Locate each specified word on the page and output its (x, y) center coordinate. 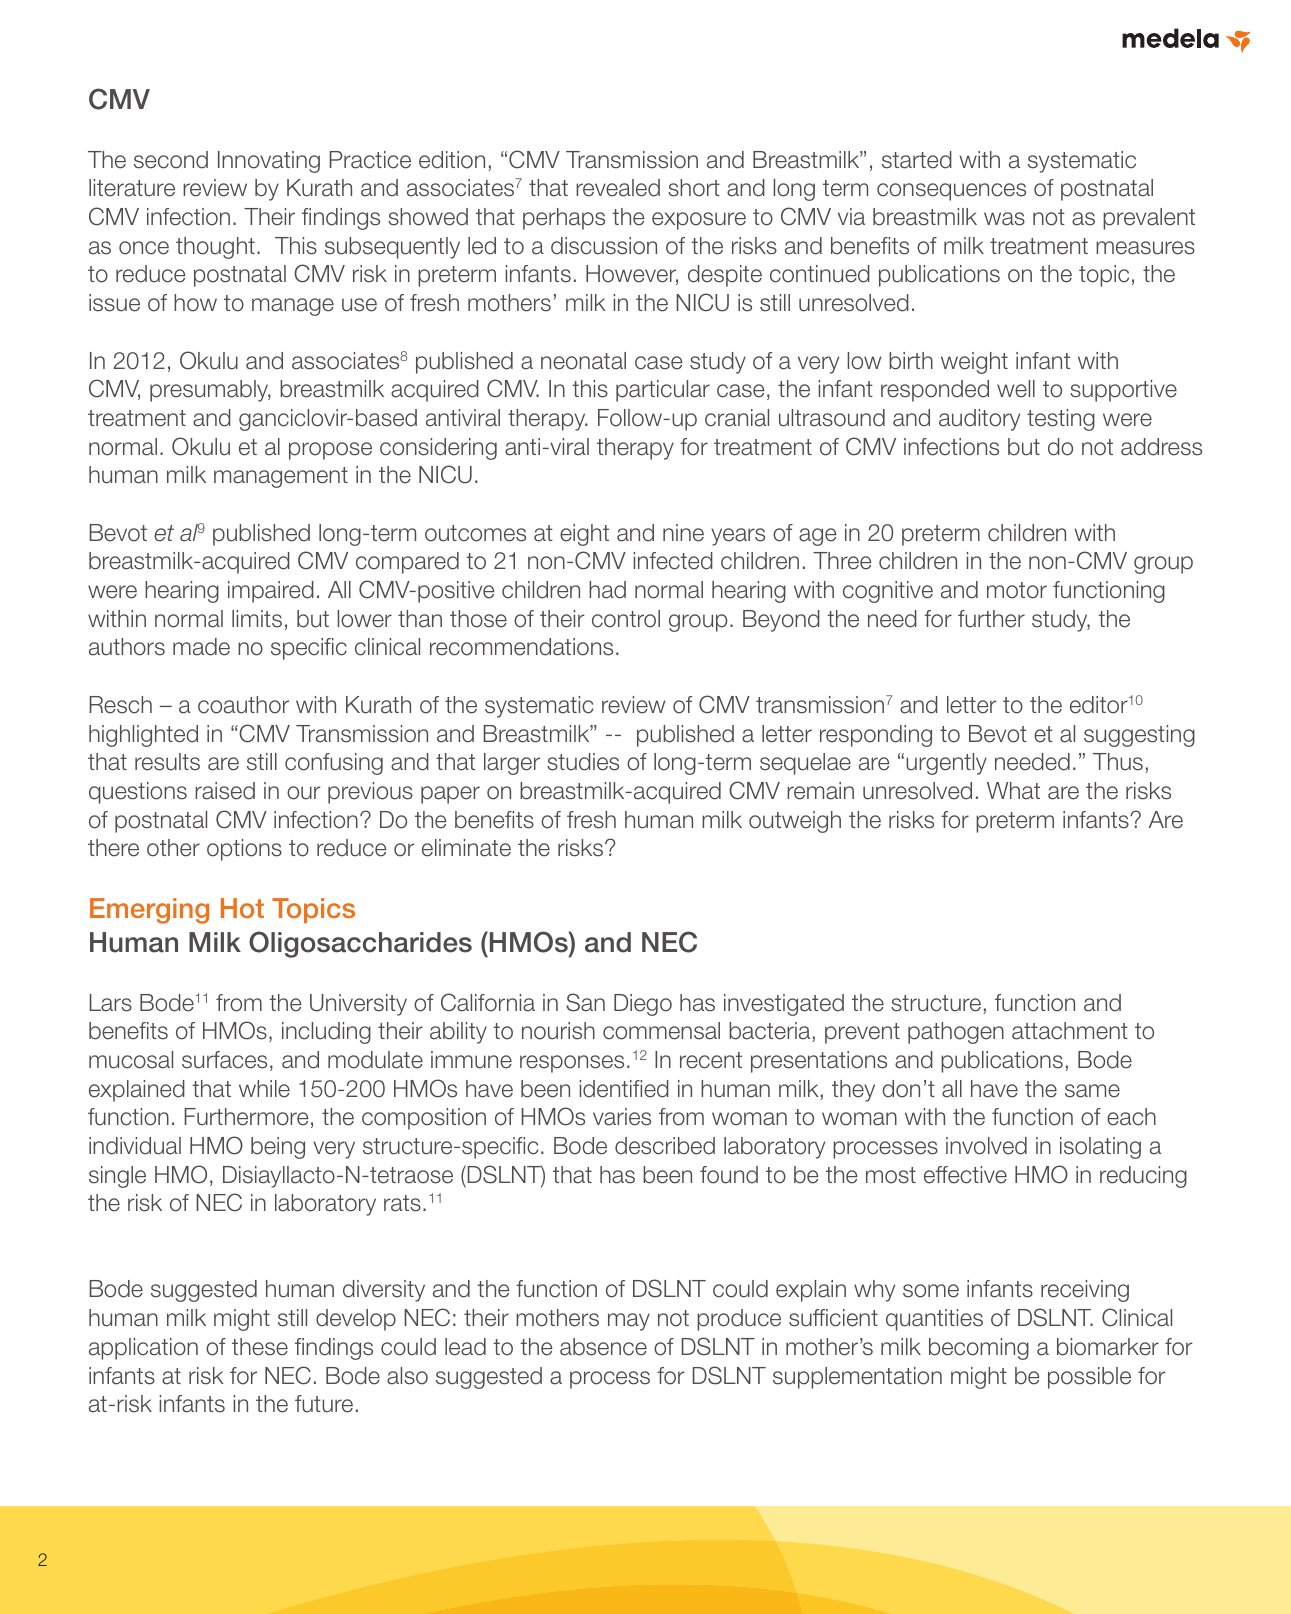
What (1013, 791)
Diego (643, 1005)
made (201, 647)
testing (1061, 420)
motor (1017, 590)
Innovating (269, 162)
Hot (242, 908)
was (1004, 219)
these (260, 1347)
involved (986, 1146)
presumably (210, 391)
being (278, 1148)
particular (663, 391)
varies (622, 1117)
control (626, 619)
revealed (618, 188)
